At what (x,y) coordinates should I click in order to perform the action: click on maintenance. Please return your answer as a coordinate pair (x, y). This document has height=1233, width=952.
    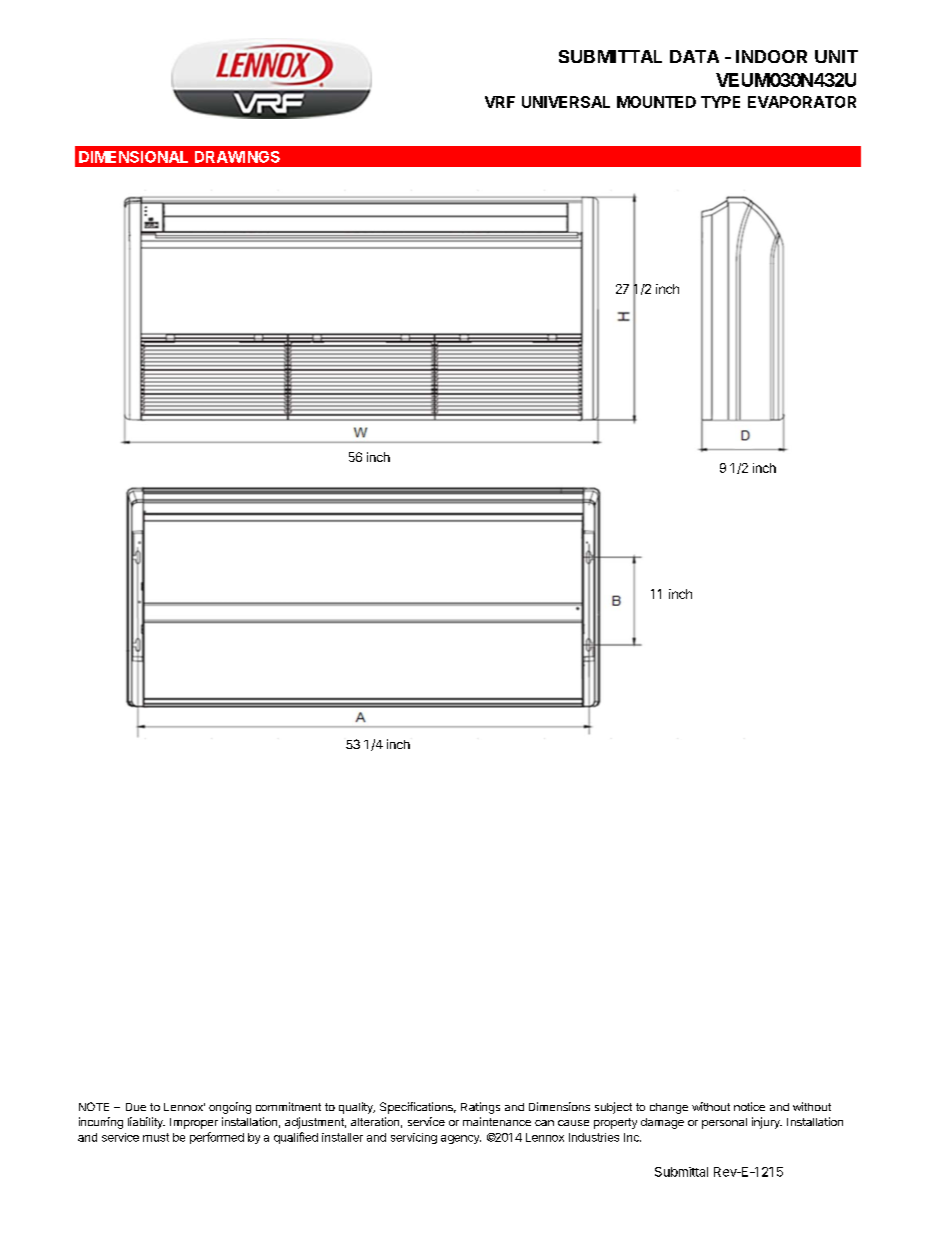
    Looking at the image, I should click on (497, 1121).
